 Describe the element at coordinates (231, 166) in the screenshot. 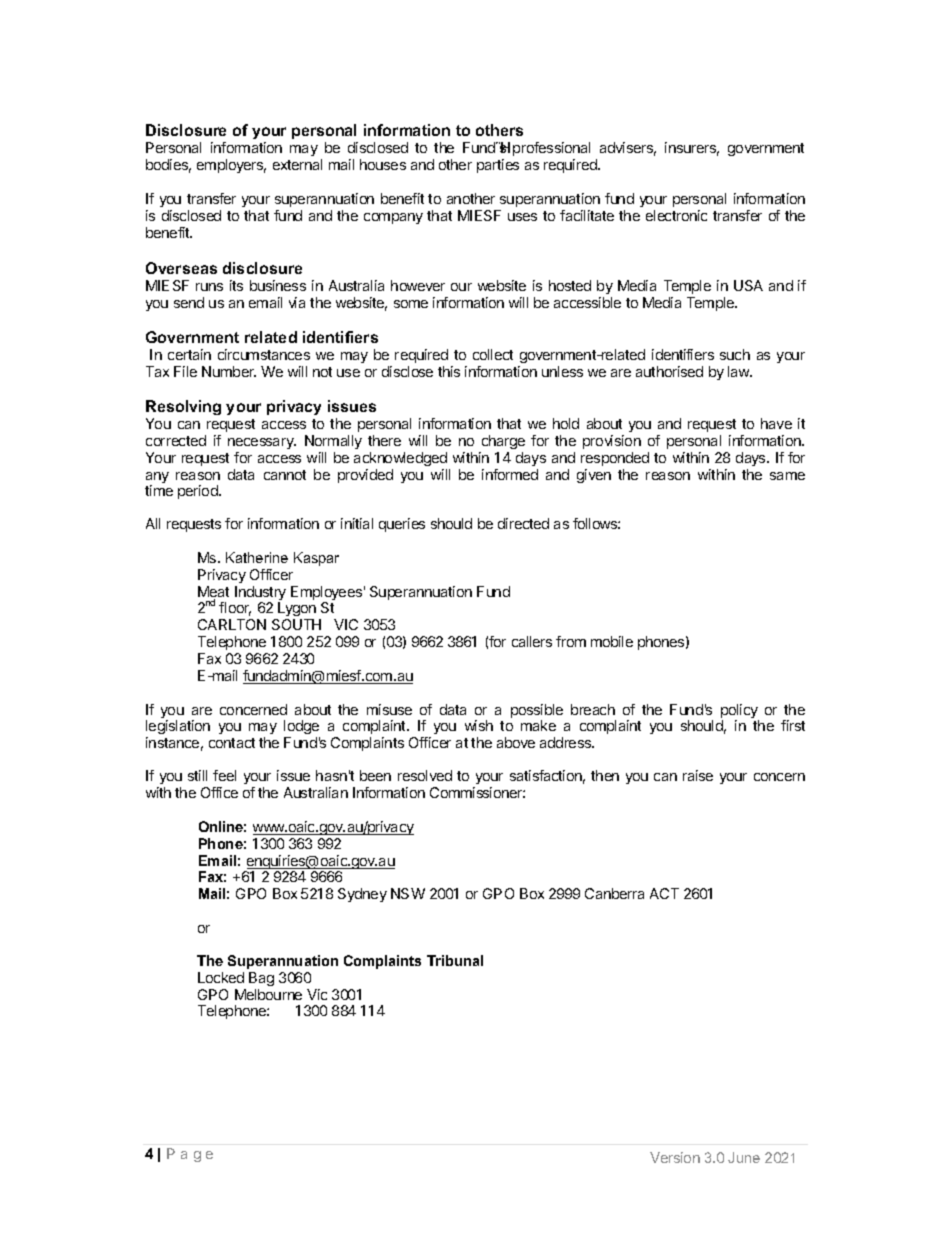

I see `employers` at that location.
